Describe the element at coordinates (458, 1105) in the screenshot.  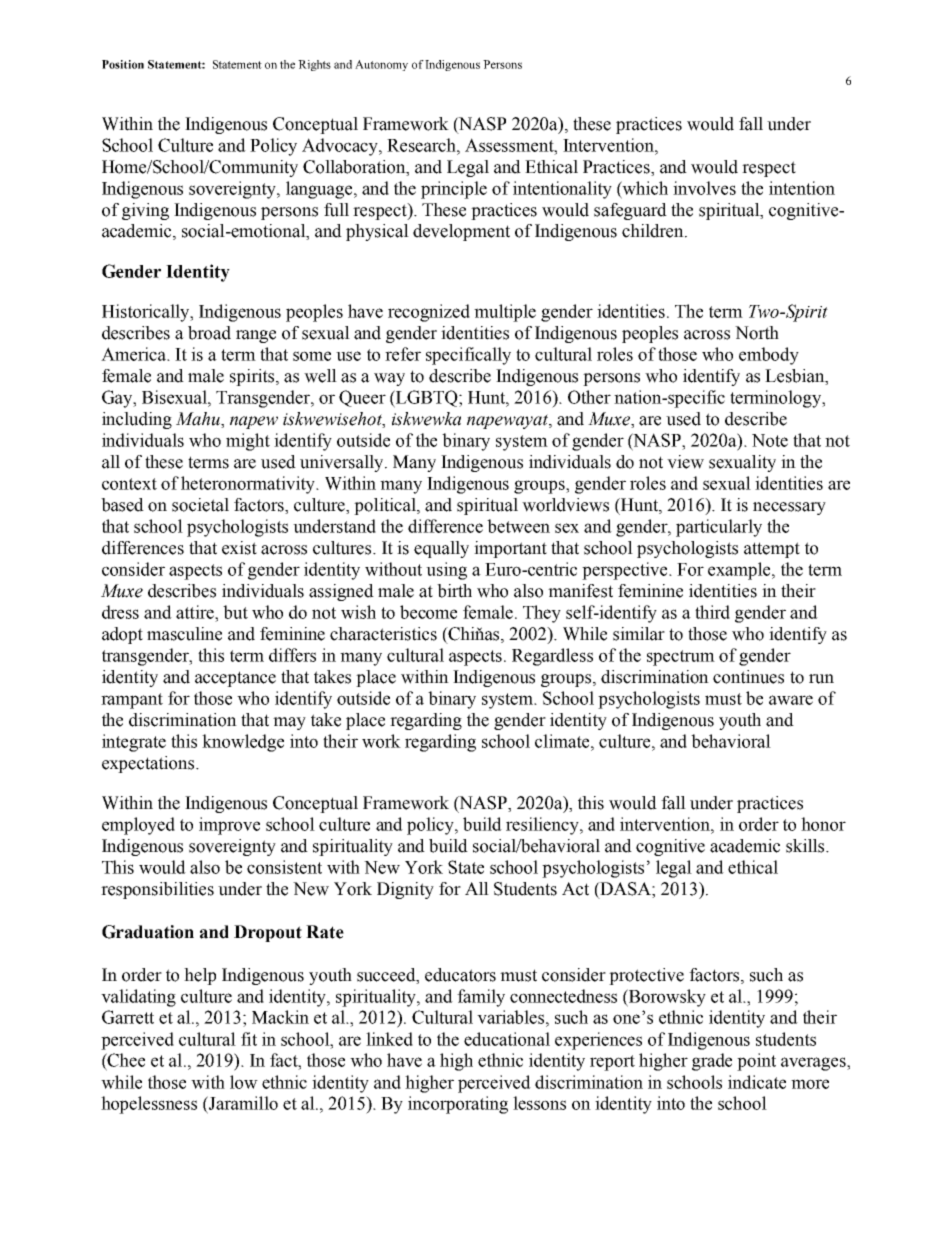
I see `incorporating` at that location.
